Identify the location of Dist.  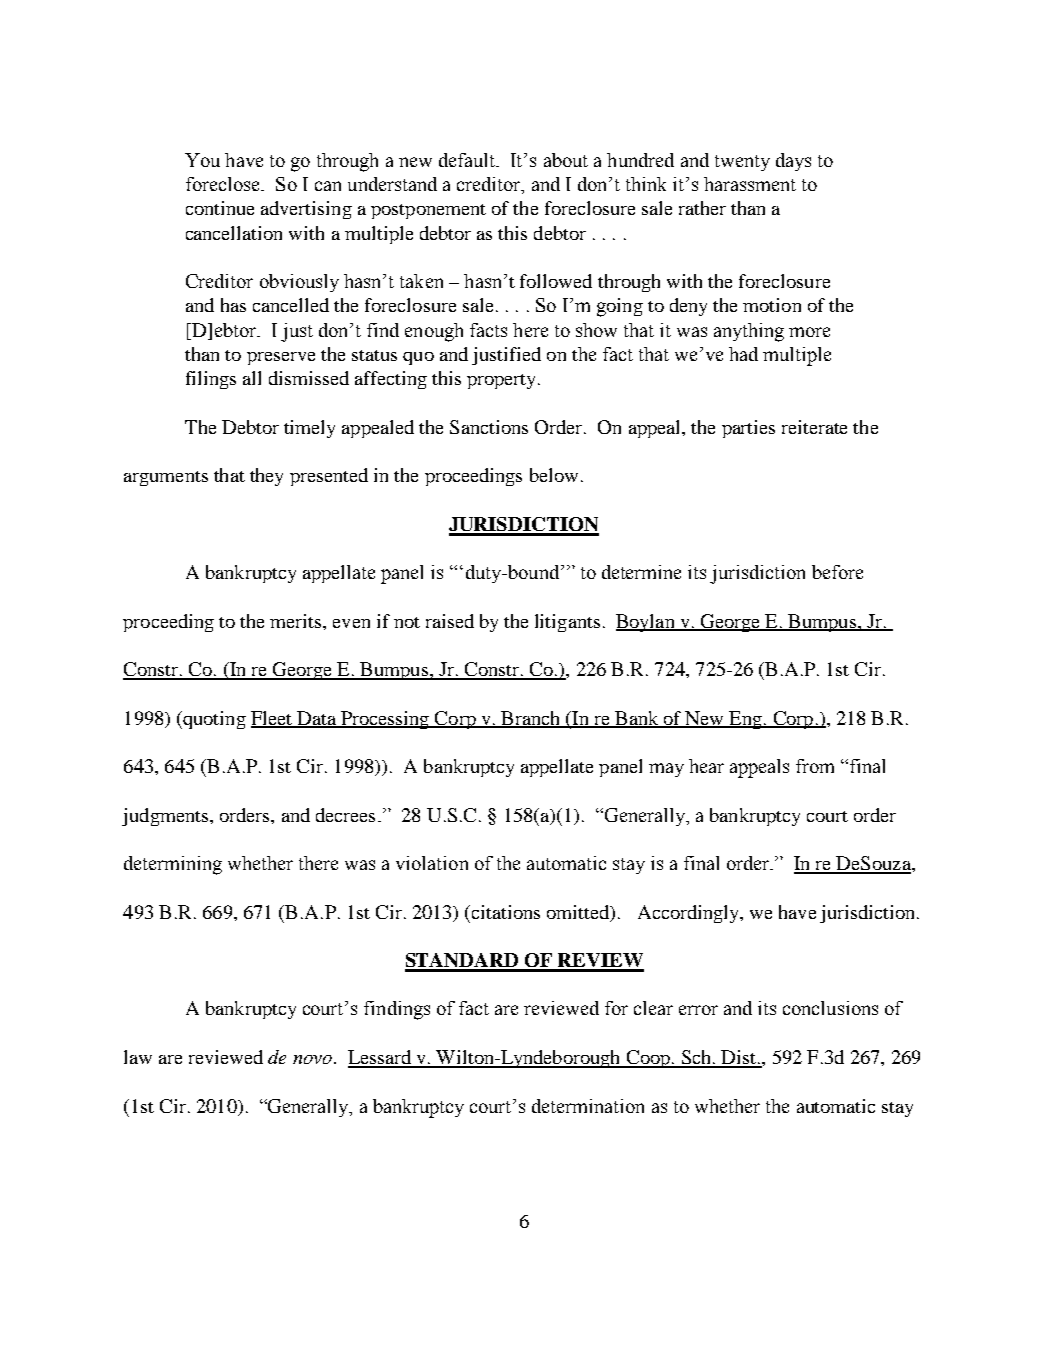
(739, 1058).
